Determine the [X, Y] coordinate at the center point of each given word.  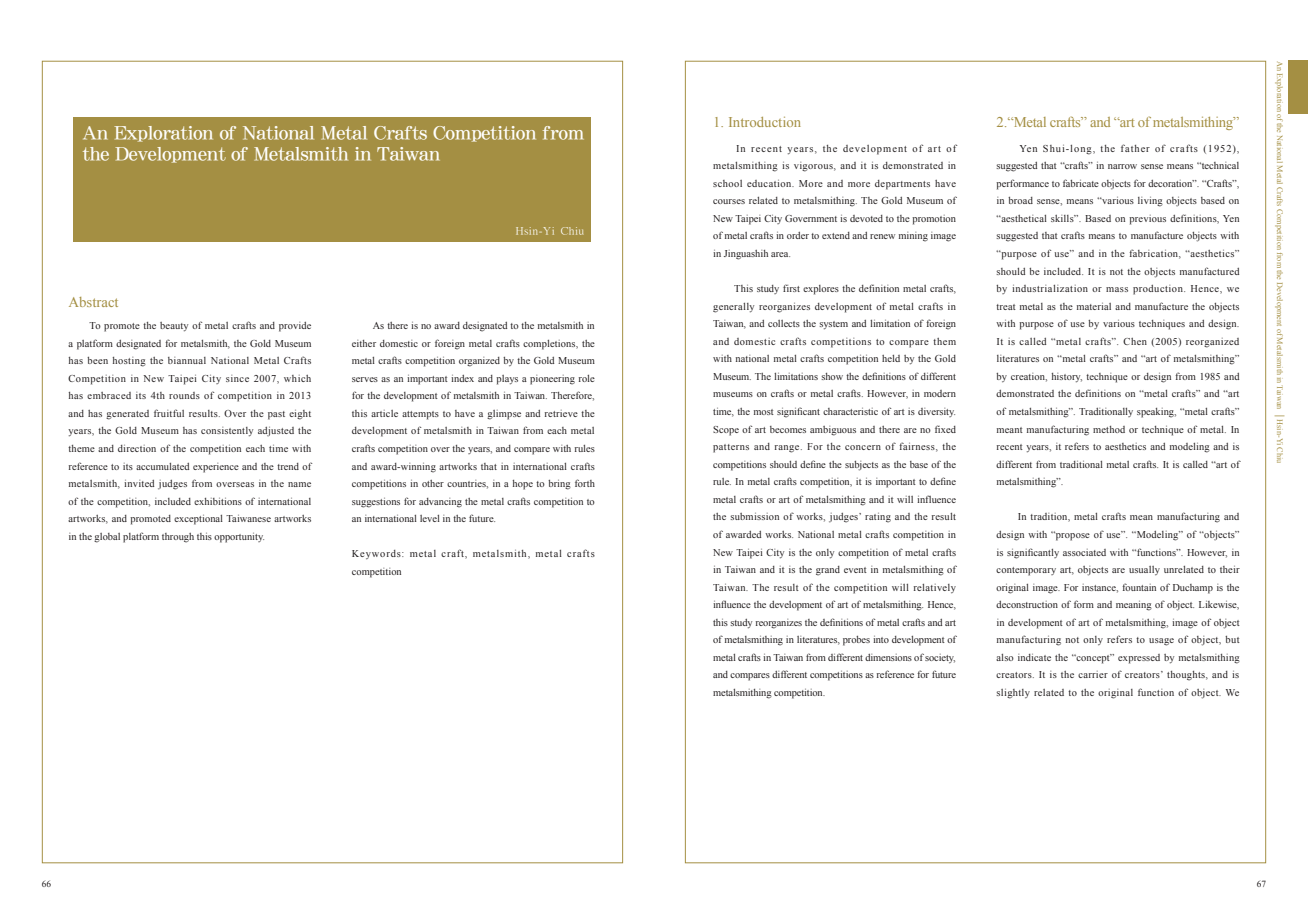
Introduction [765, 122]
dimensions [888, 657]
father [1135, 148]
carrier [1093, 674]
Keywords [377, 554]
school [727, 183]
